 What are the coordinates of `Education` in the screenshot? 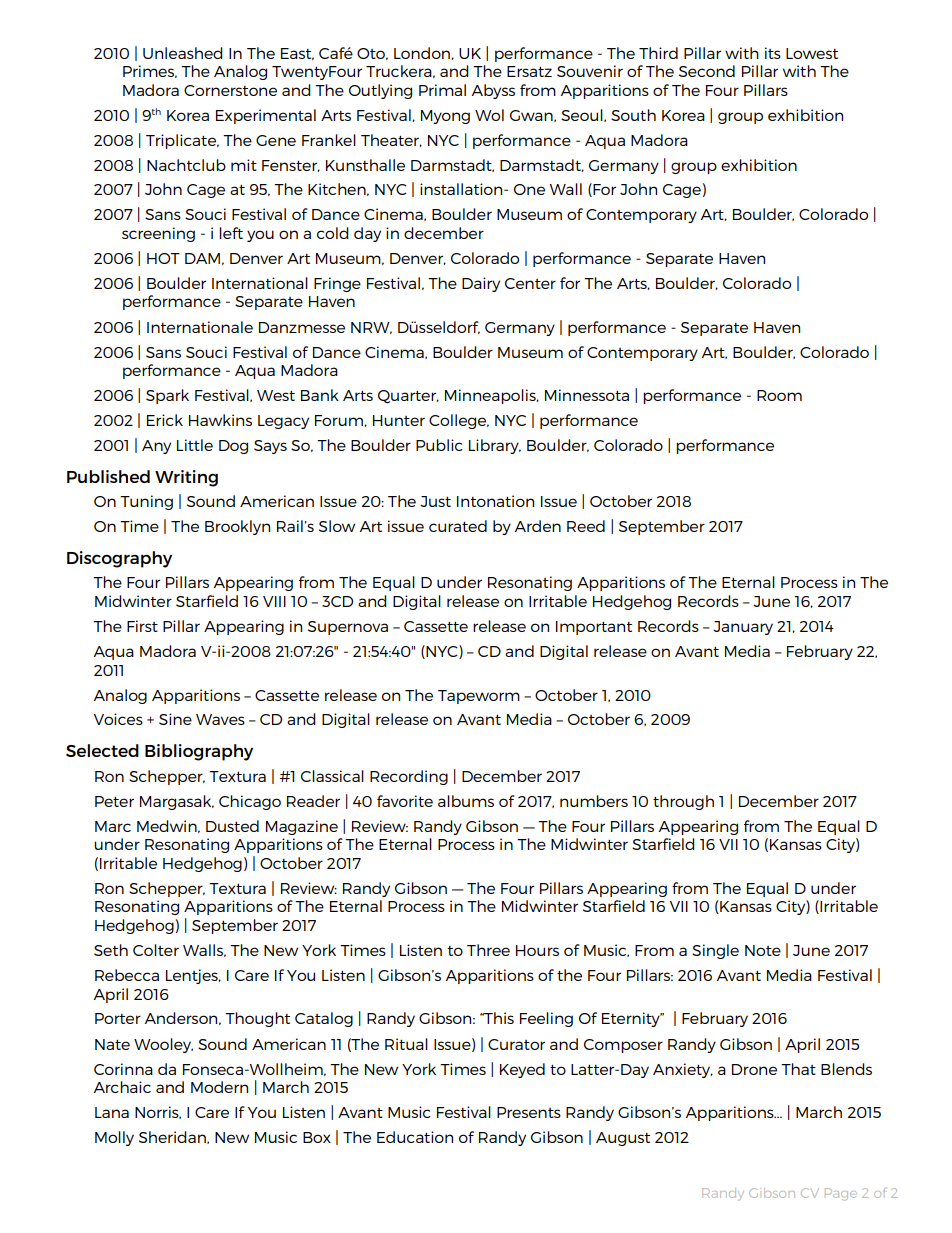 It's located at (415, 1137).
